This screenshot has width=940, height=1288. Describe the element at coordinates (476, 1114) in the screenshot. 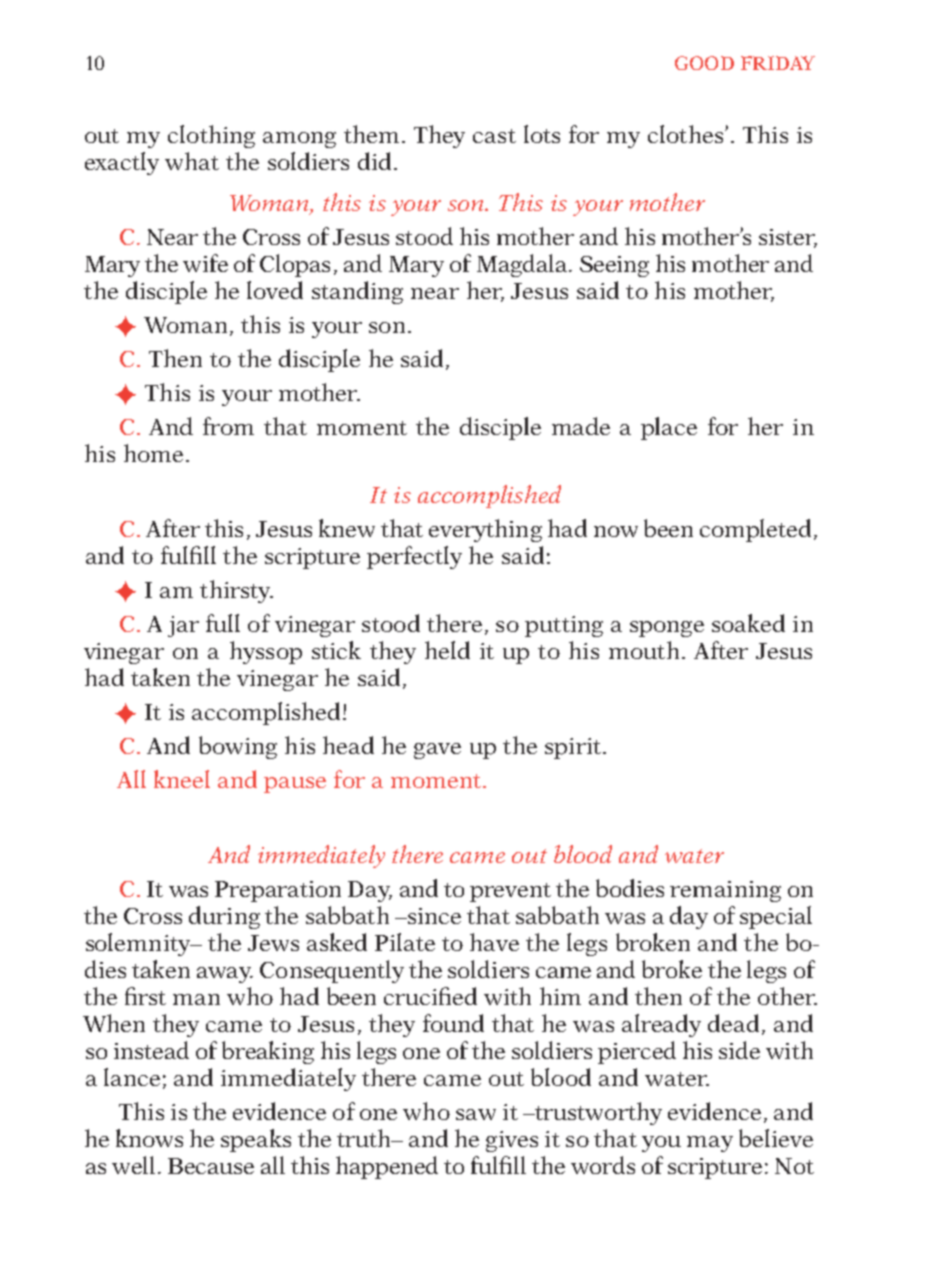

I see `saw` at that location.
